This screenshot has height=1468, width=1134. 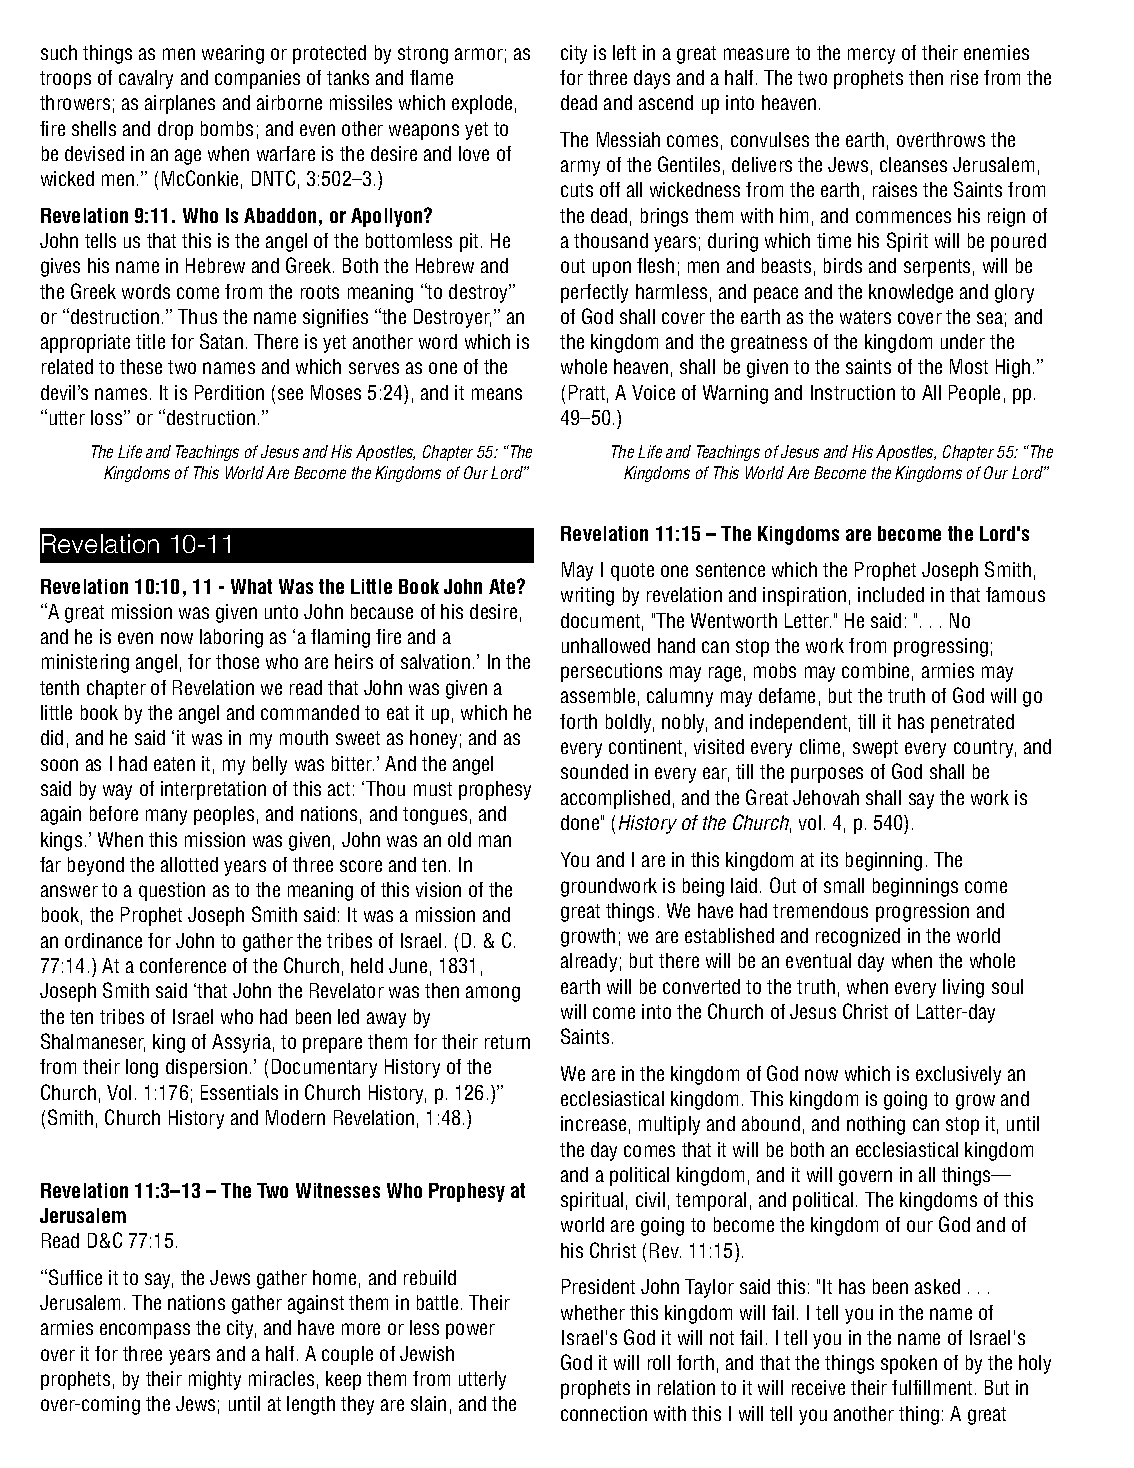 I want to click on eaten, so click(x=174, y=764).
